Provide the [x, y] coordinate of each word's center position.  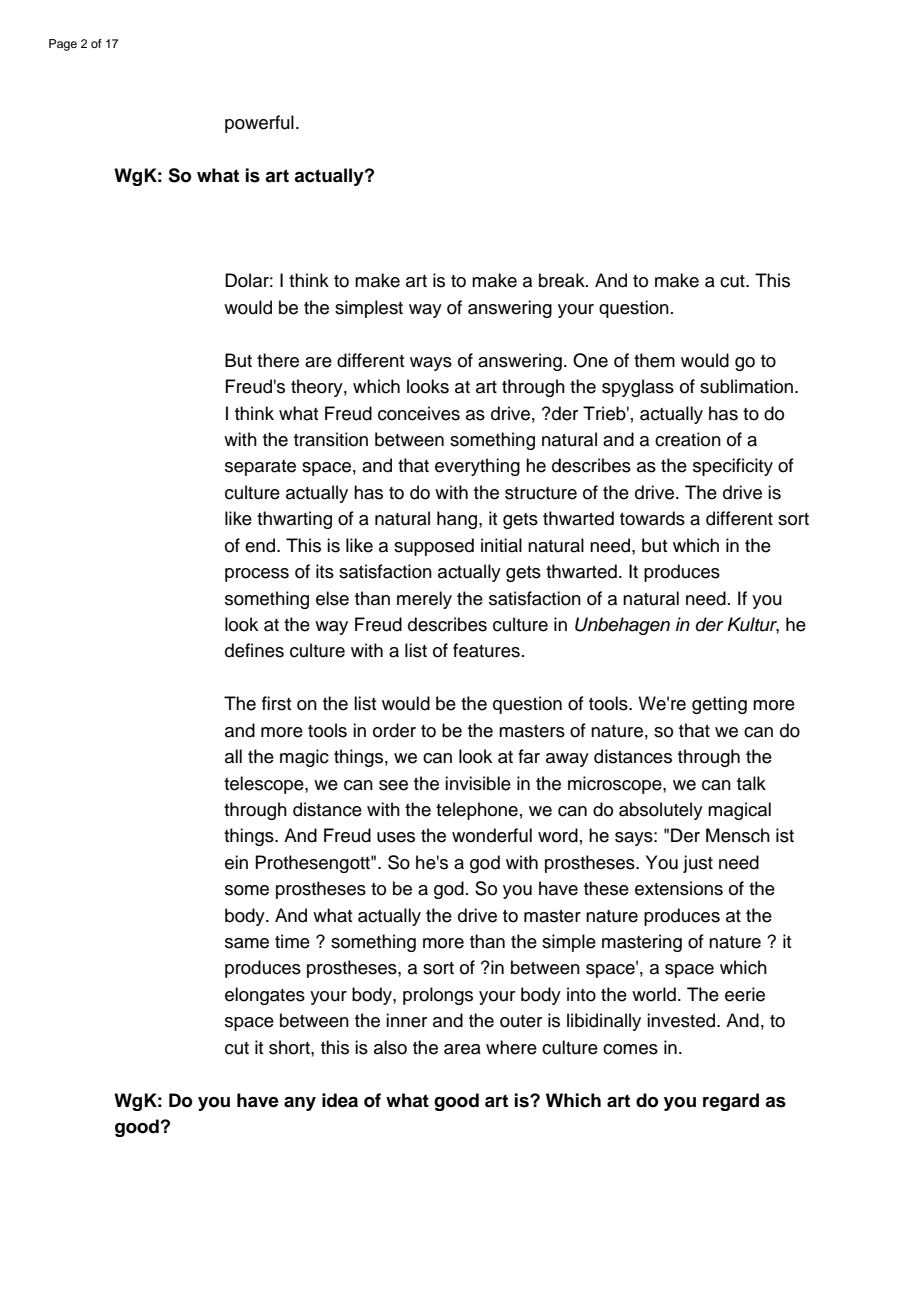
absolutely [661, 811]
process [257, 575]
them [654, 360]
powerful [259, 124]
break [563, 280]
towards [652, 518]
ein [236, 862]
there [278, 360]
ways [431, 364]
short [290, 1047]
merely [424, 600]
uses [396, 837]
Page [63, 45]
